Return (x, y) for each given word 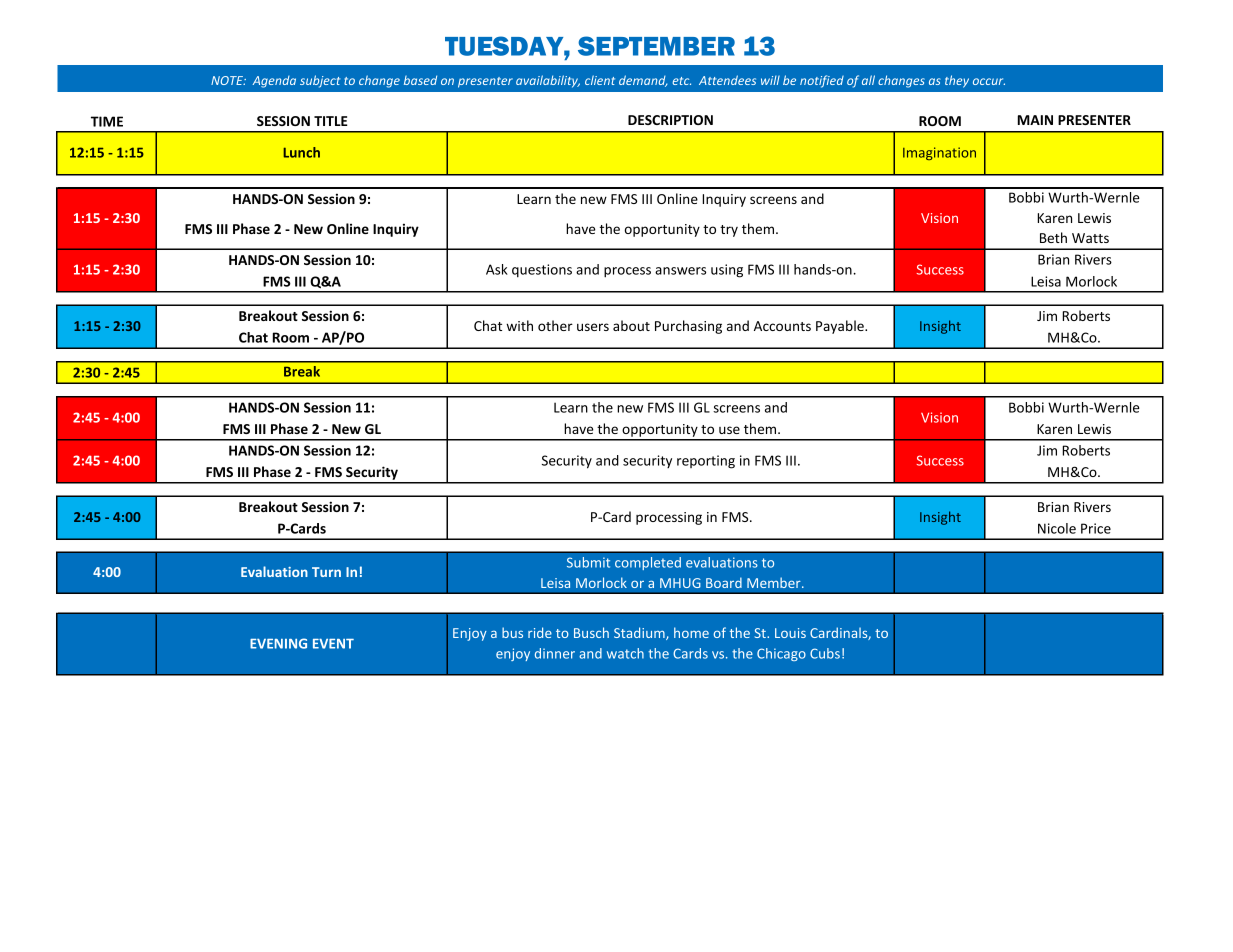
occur (989, 81)
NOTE (228, 80)
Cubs (825, 653)
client (600, 80)
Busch (591, 632)
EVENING (278, 643)
